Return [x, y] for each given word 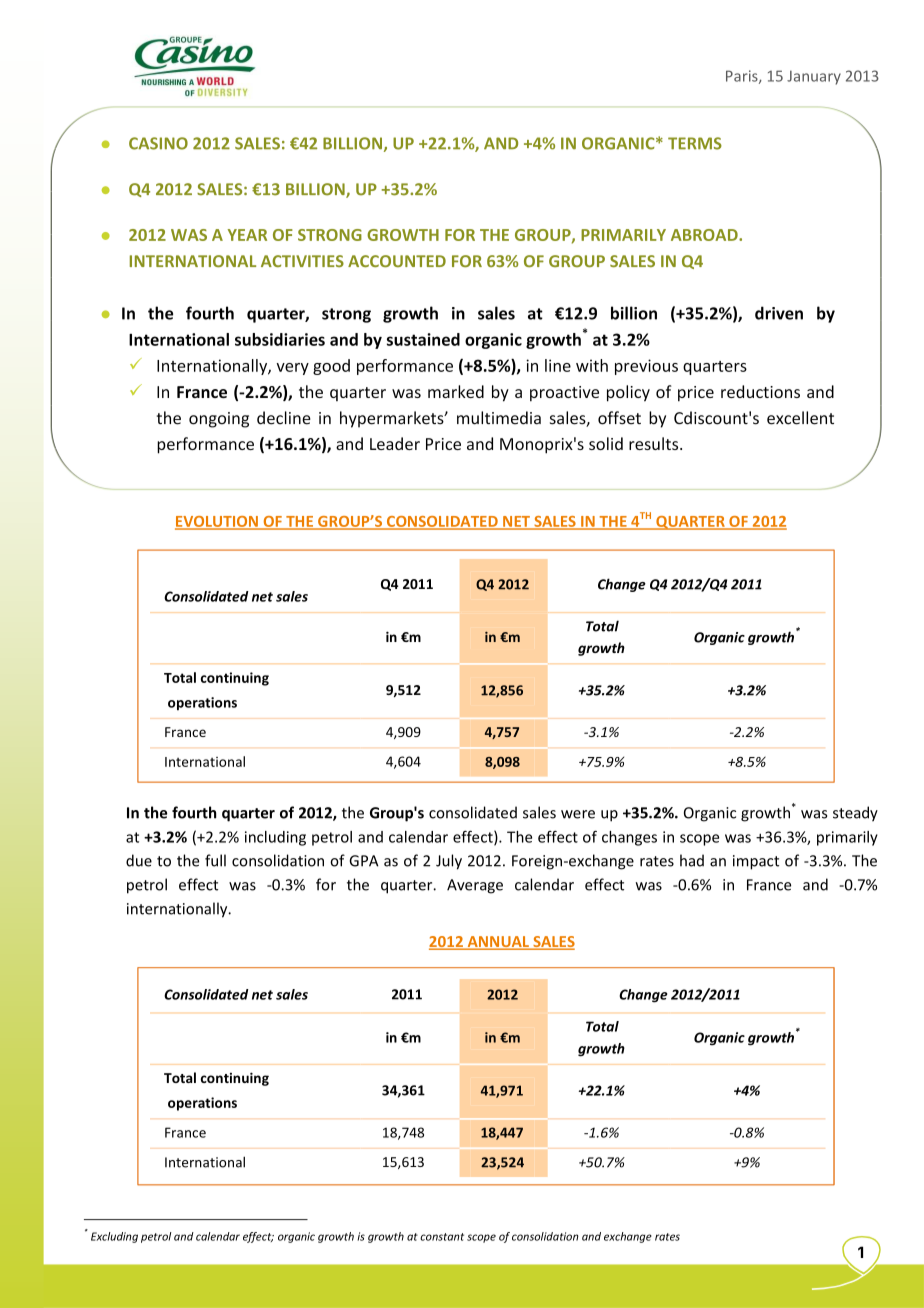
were [578, 814]
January [814, 77]
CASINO [158, 143]
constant [442, 1237]
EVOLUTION [217, 522]
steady [855, 814]
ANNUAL [498, 943]
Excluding [114, 1237]
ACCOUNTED [397, 261]
